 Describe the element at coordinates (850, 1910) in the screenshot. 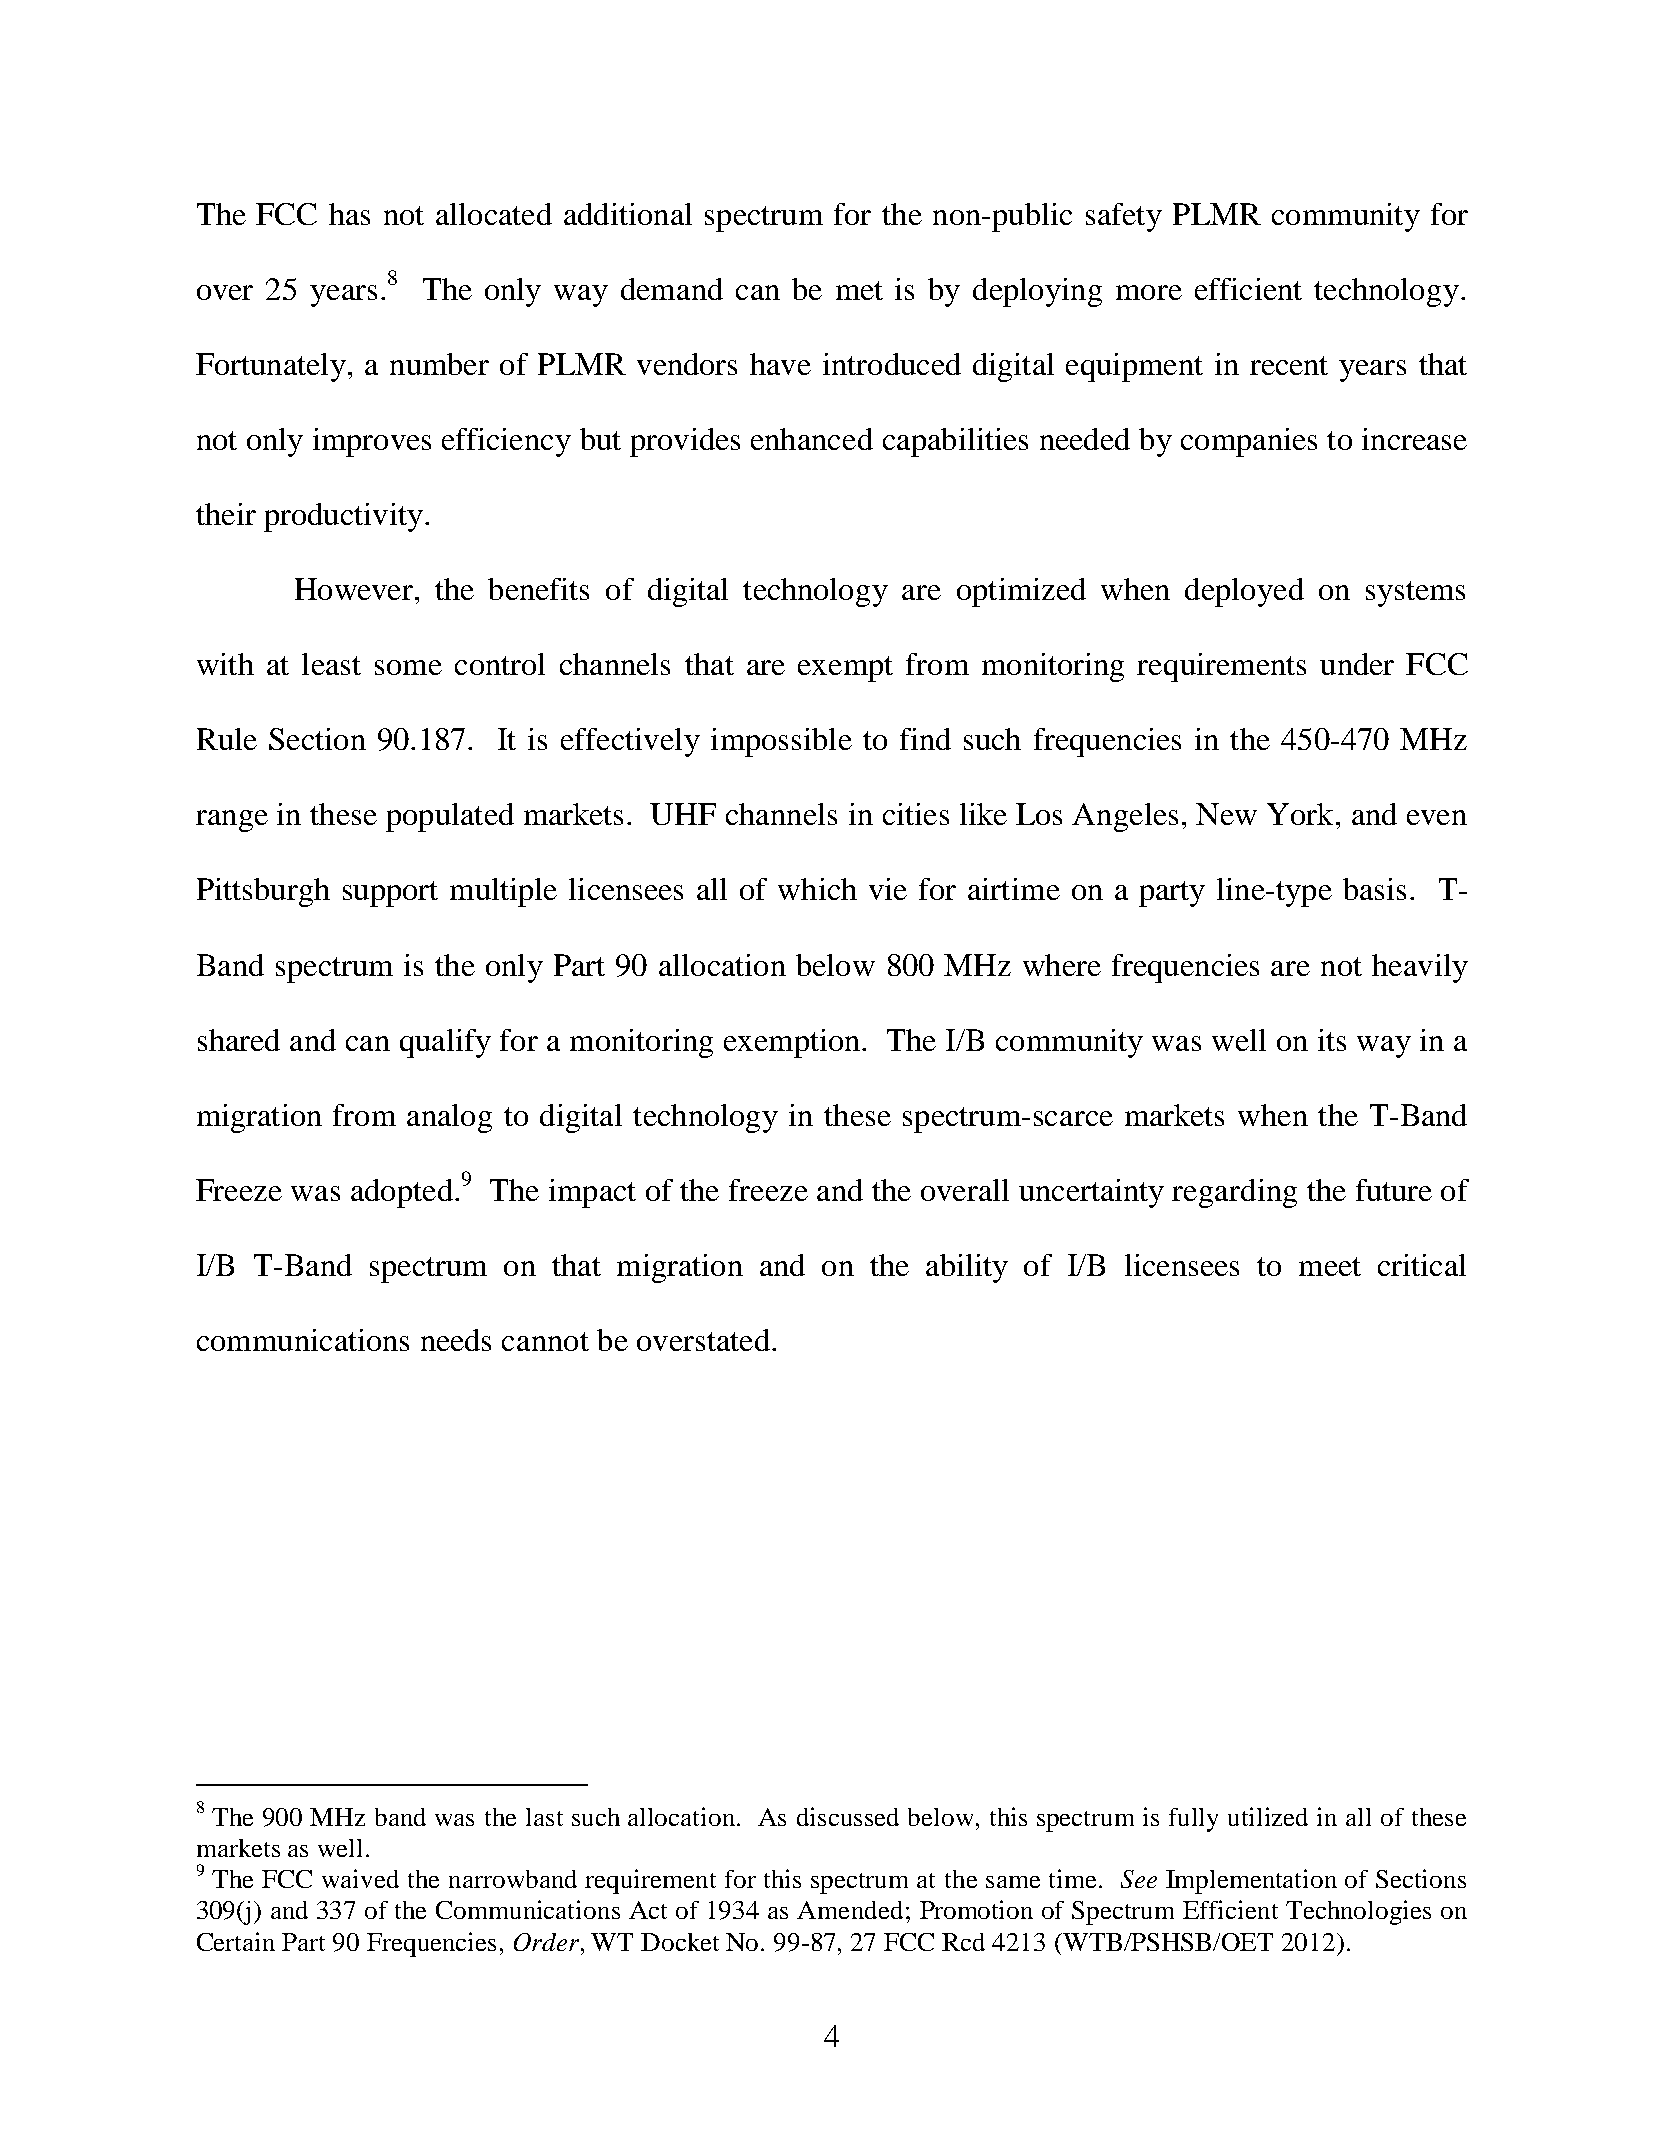

I see `Amended` at that location.
